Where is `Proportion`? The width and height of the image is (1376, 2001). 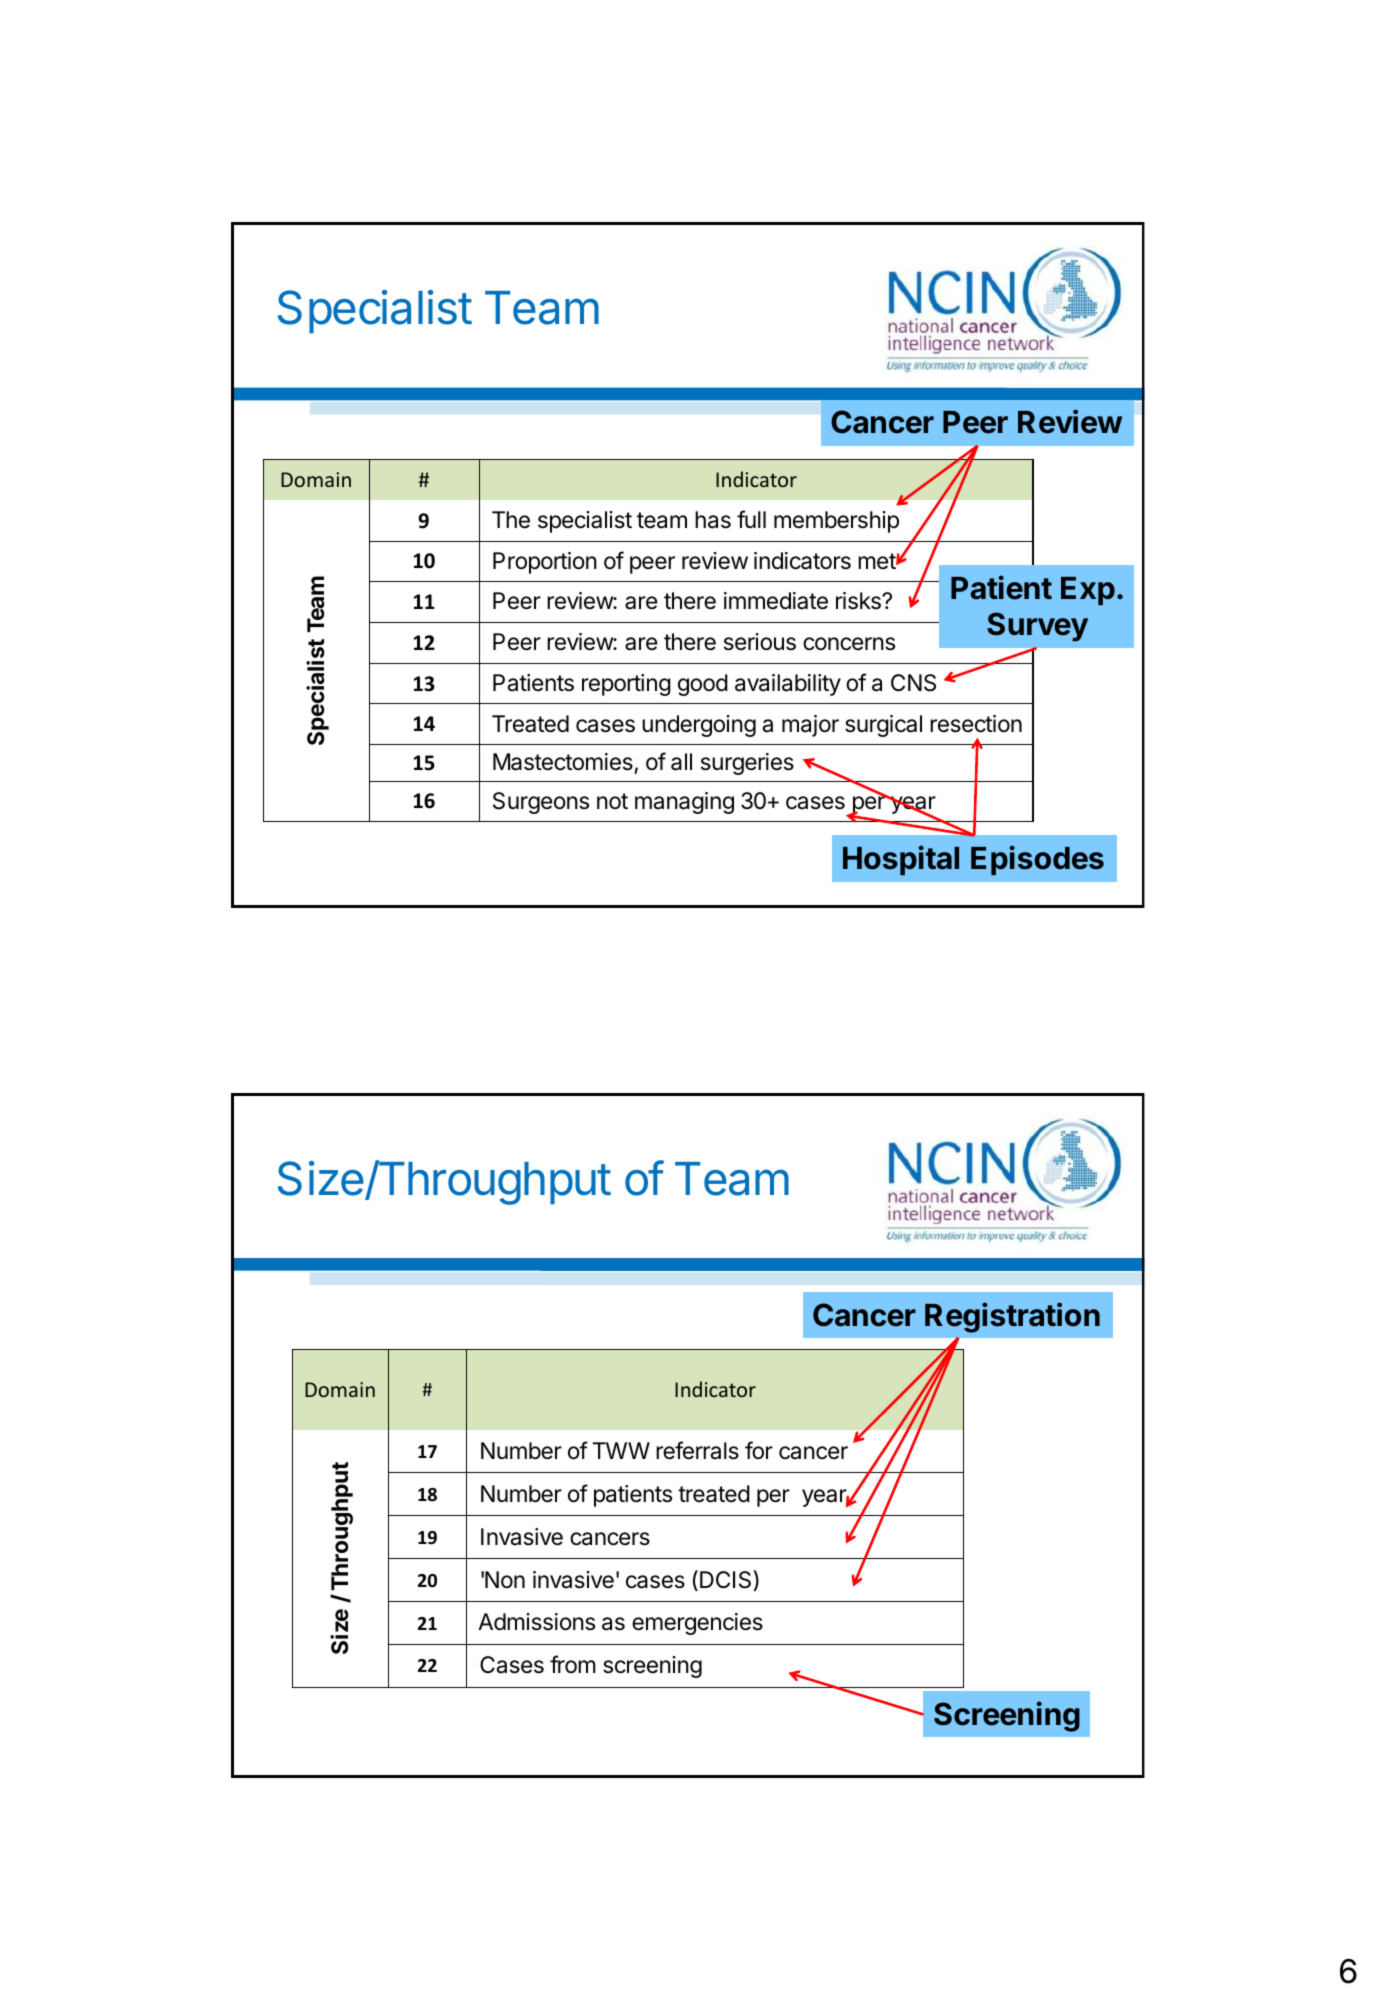 Proportion is located at coordinates (545, 563).
